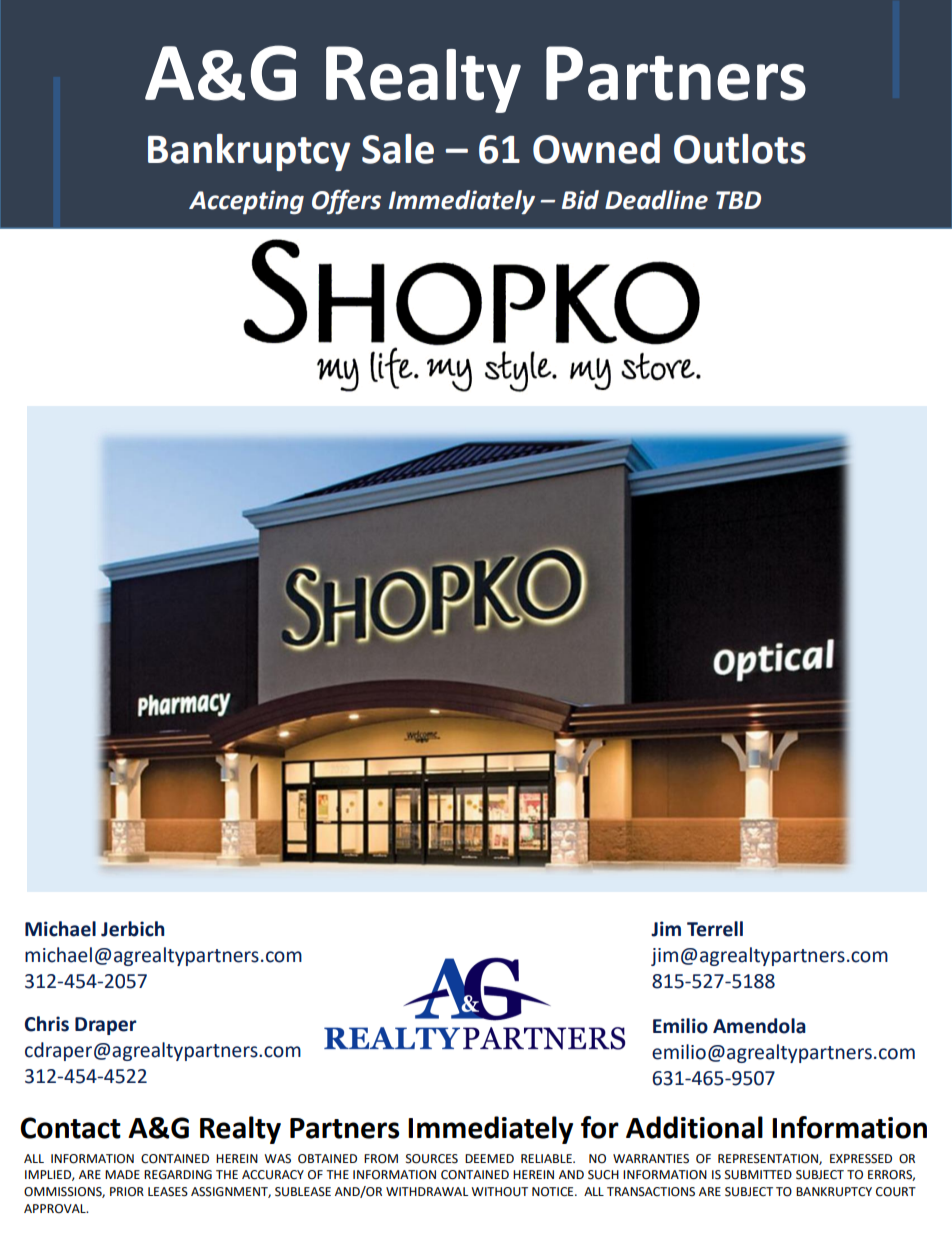 This document has width=952, height=1233. I want to click on TBD, so click(738, 200).
